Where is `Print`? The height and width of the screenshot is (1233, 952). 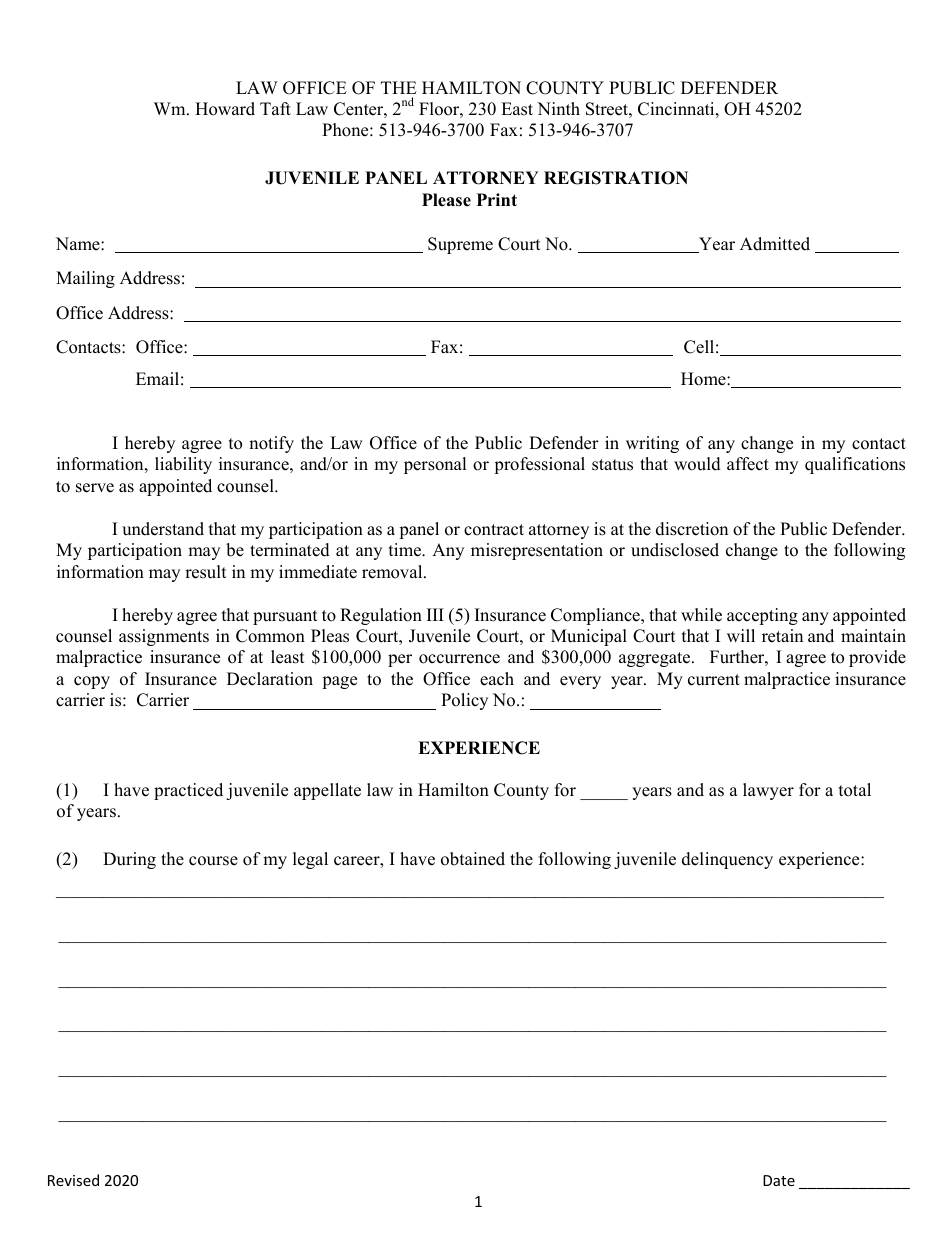
Print is located at coordinates (497, 199).
